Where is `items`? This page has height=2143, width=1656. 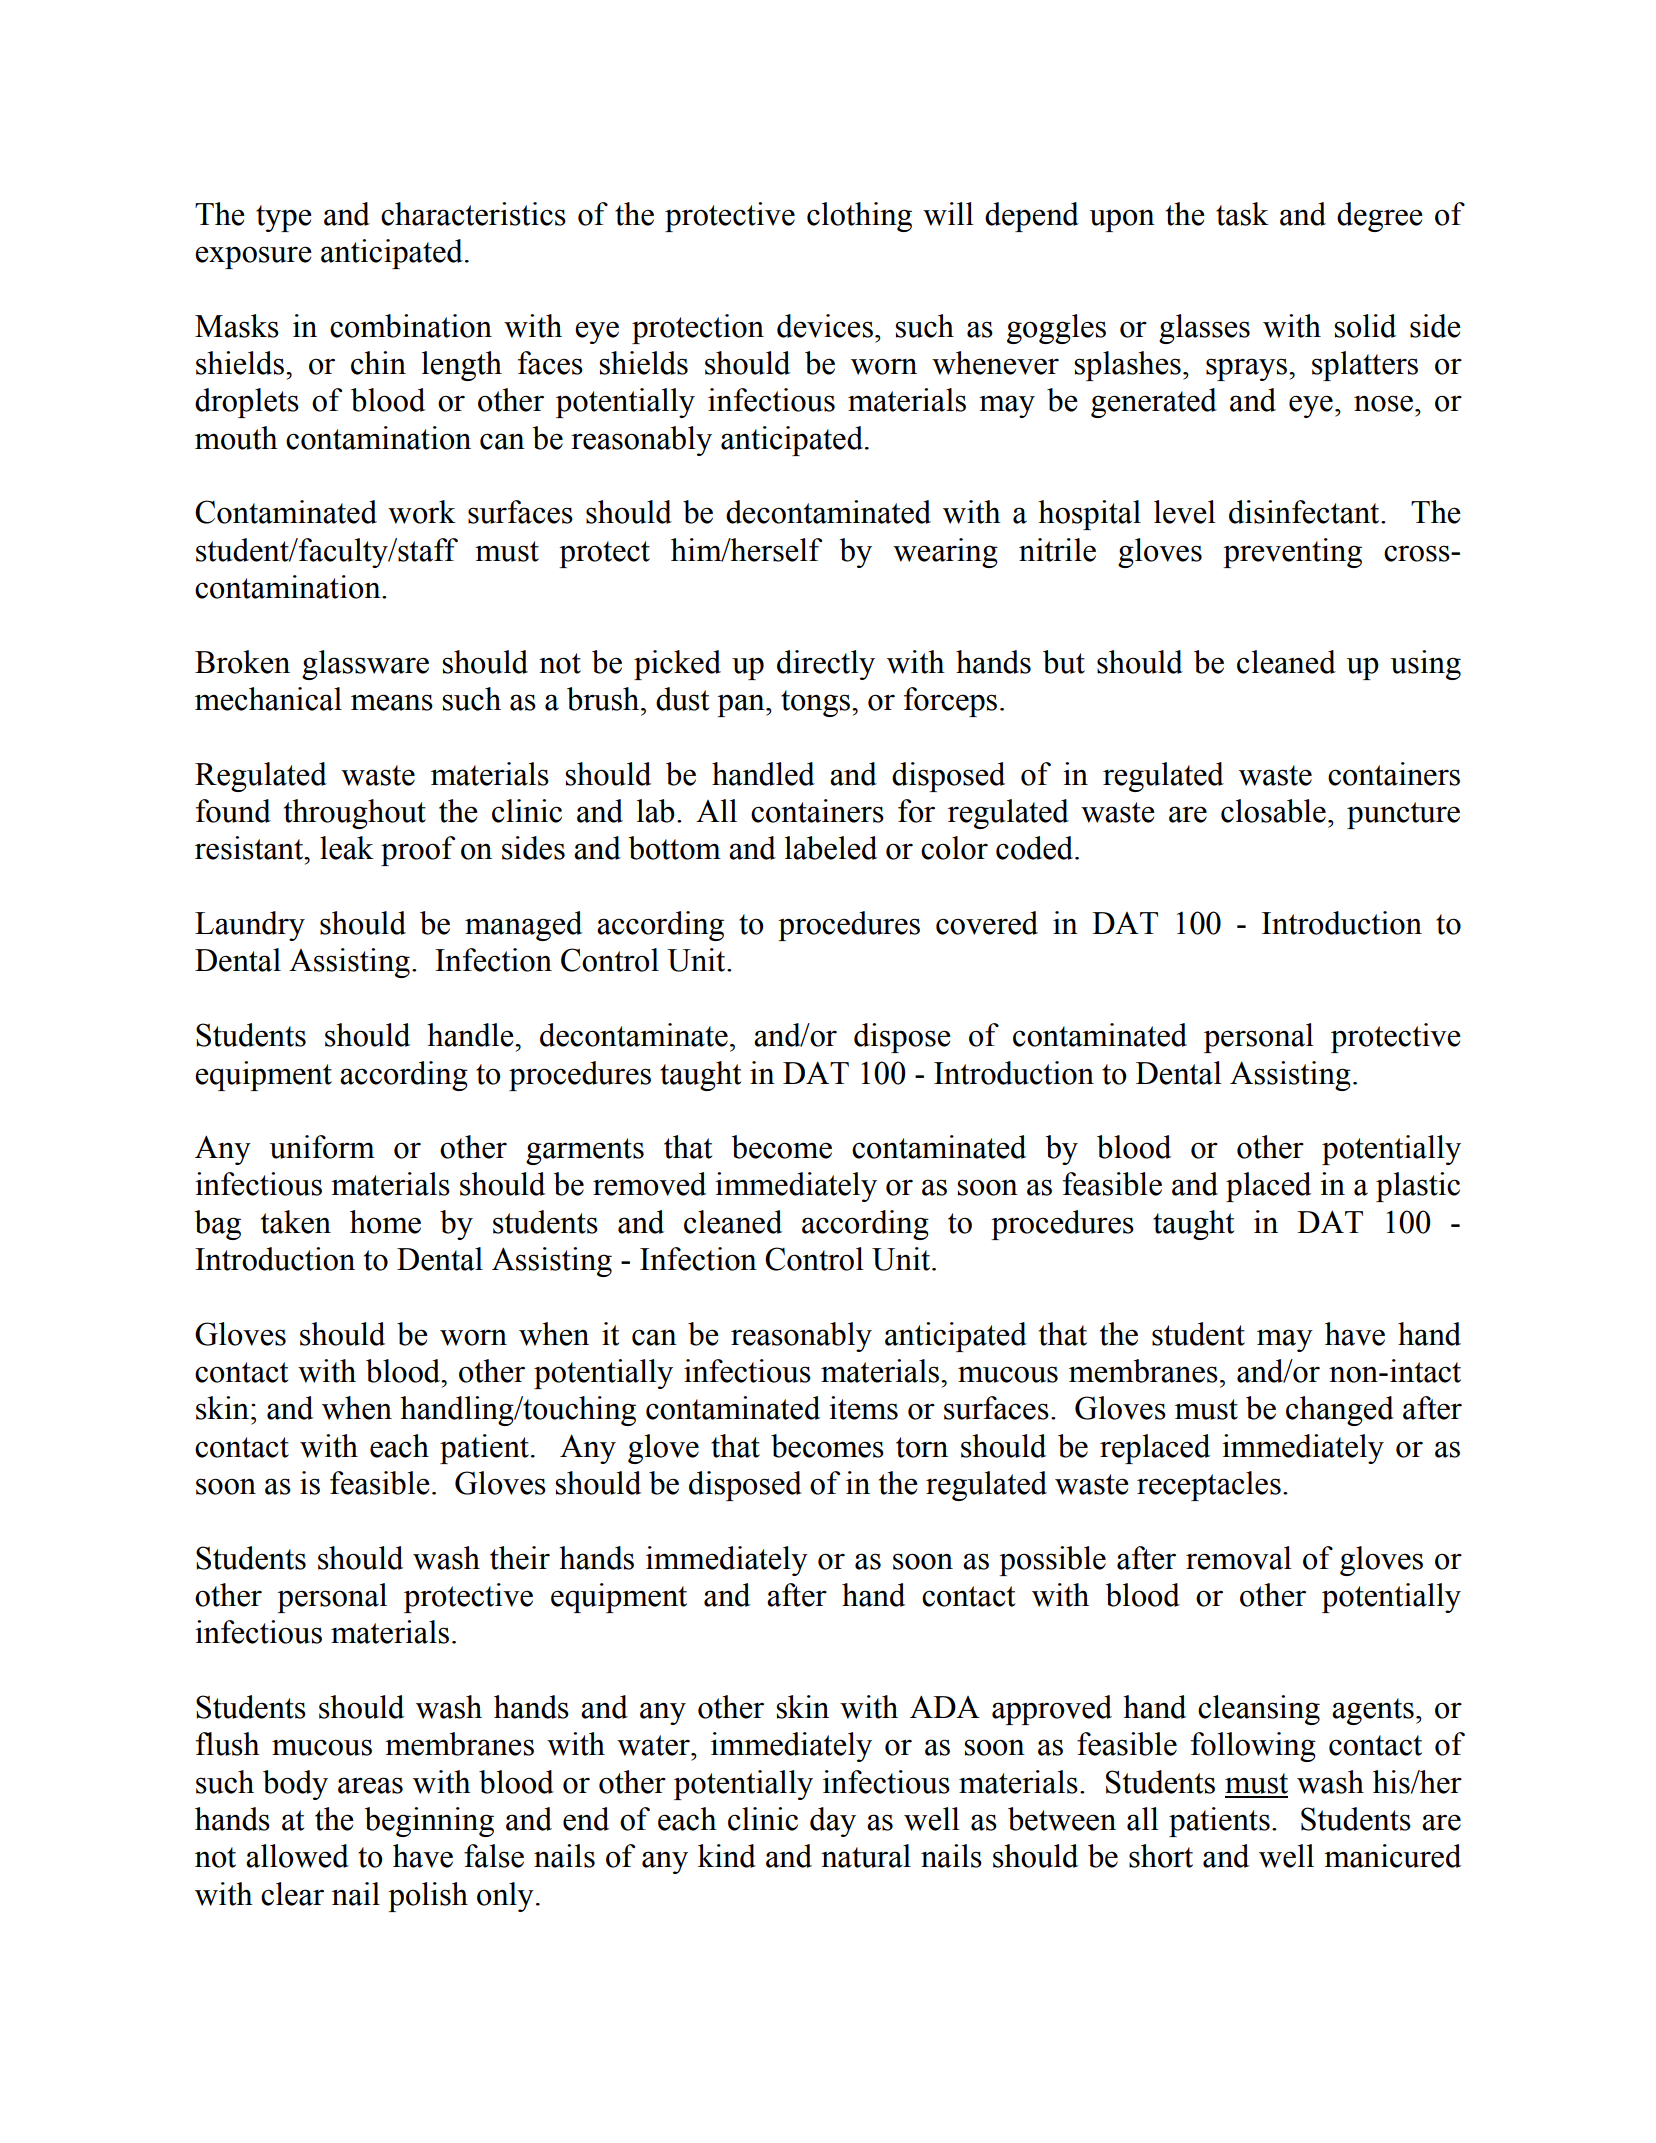
items is located at coordinates (863, 1408).
